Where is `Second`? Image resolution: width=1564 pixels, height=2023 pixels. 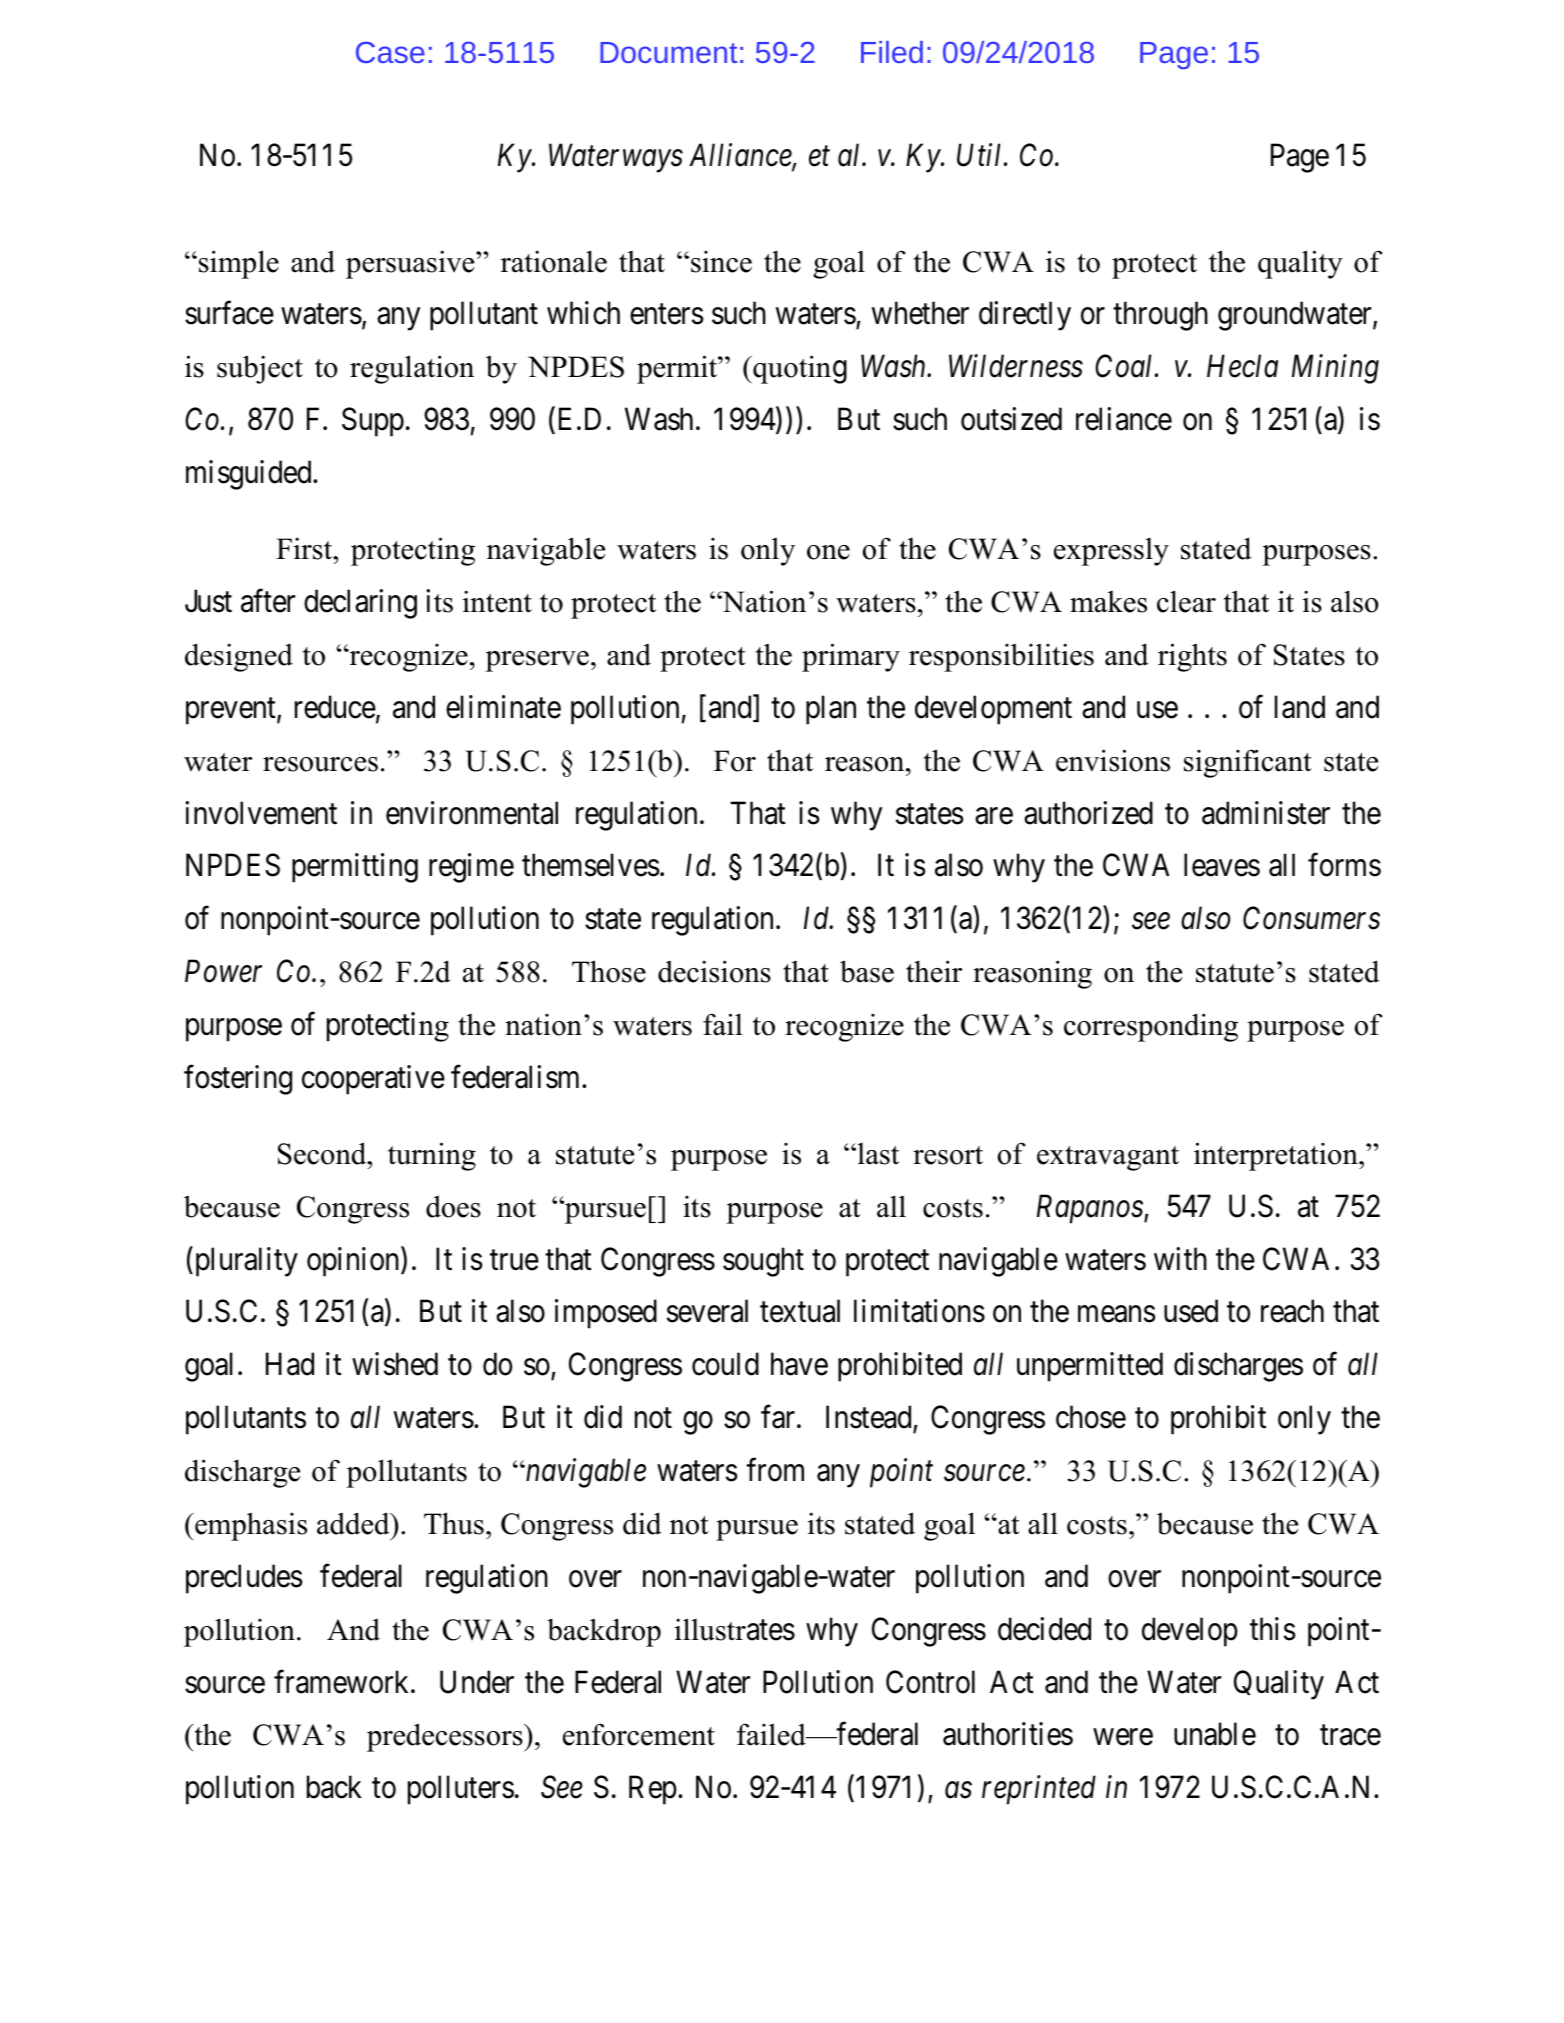 Second is located at coordinates (323, 1153).
